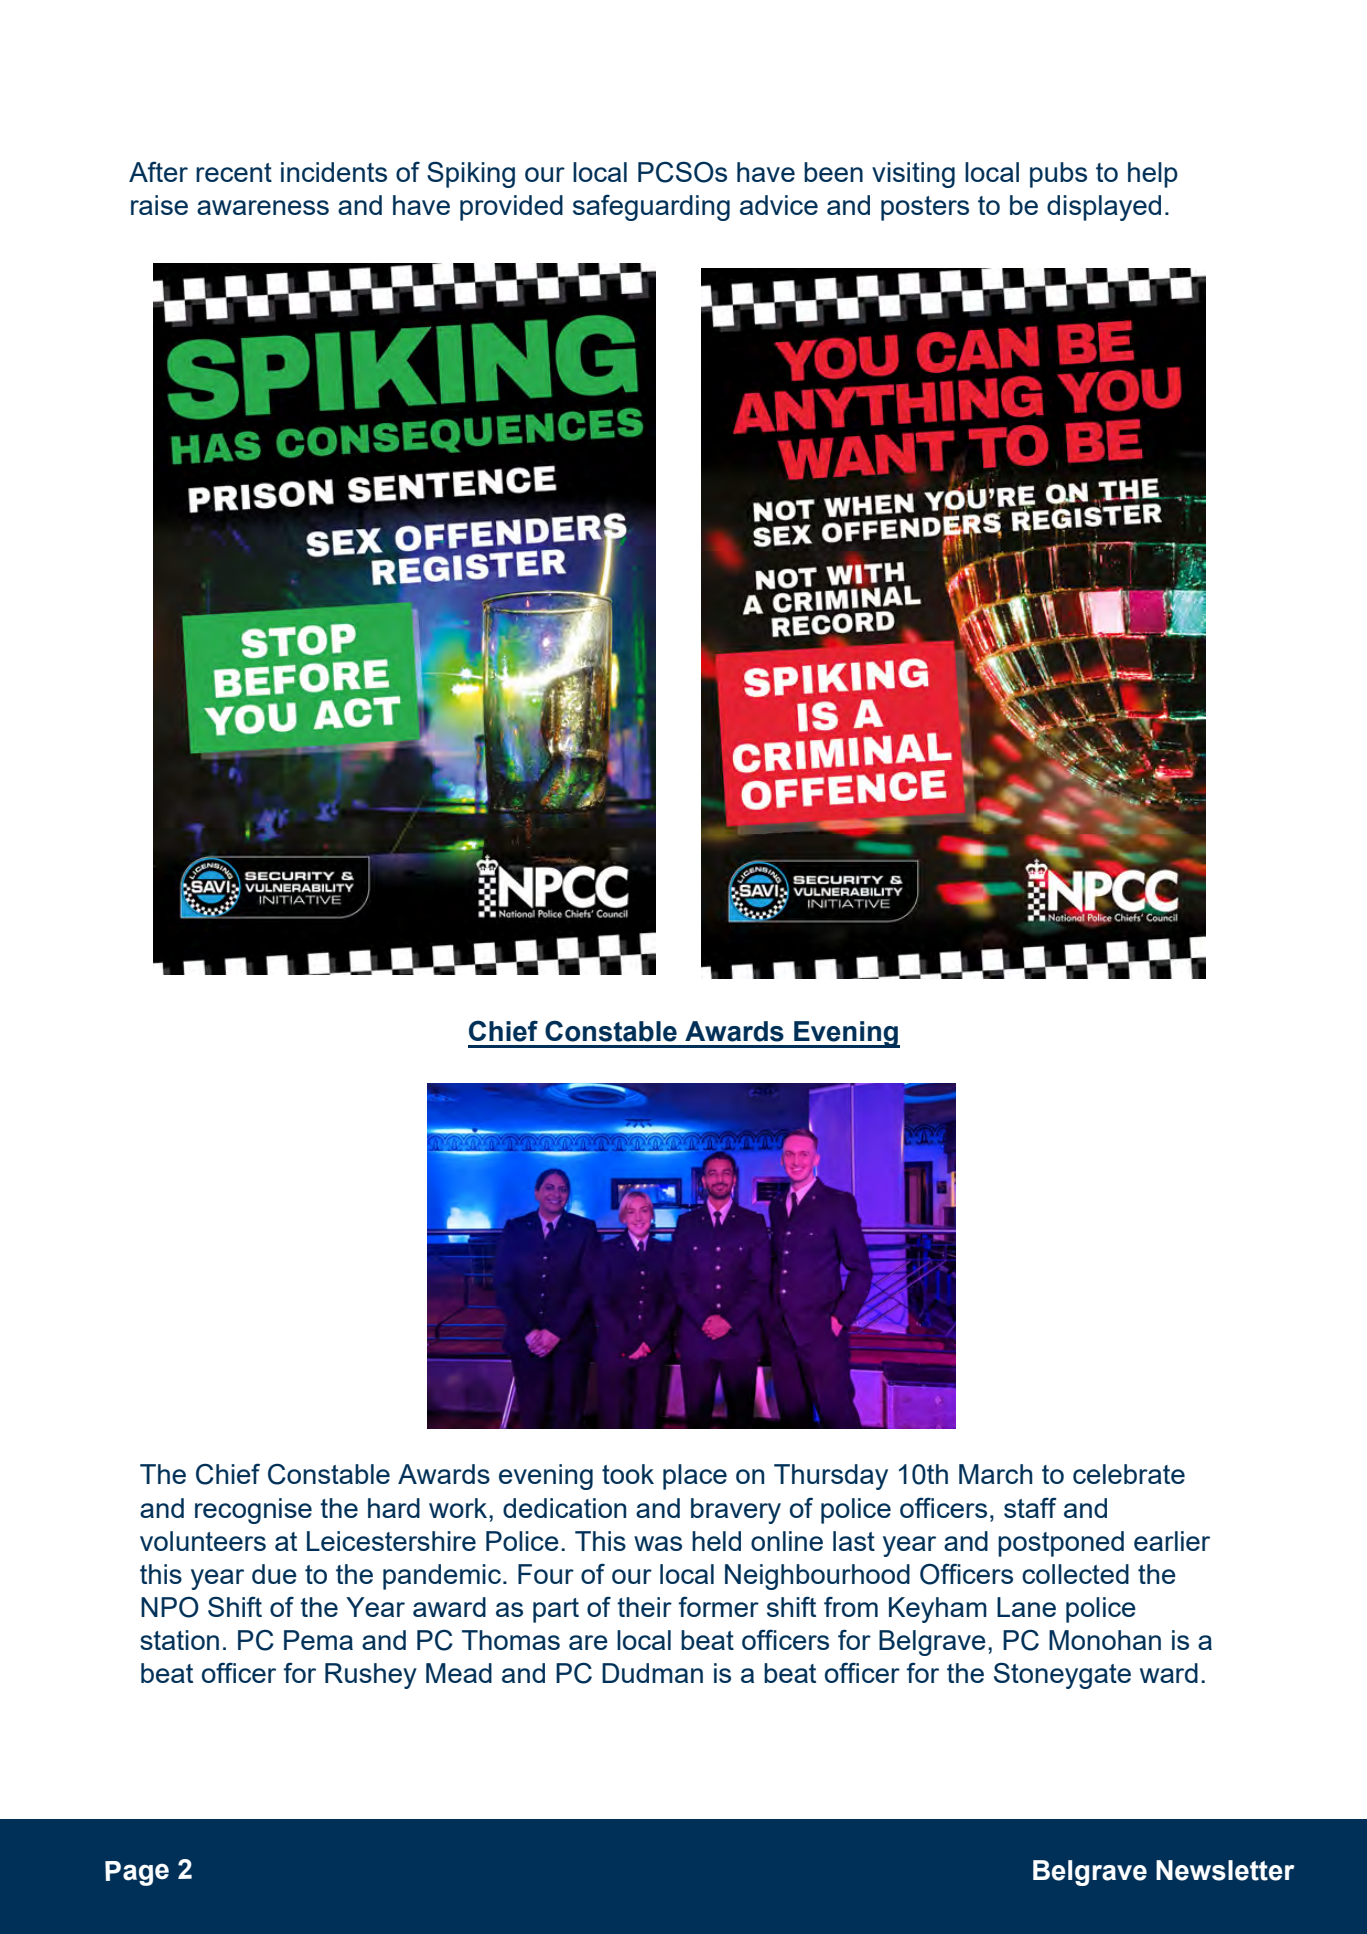 The height and width of the document is (1934, 1367). Describe the element at coordinates (779, 205) in the document. I see `advice` at that location.
